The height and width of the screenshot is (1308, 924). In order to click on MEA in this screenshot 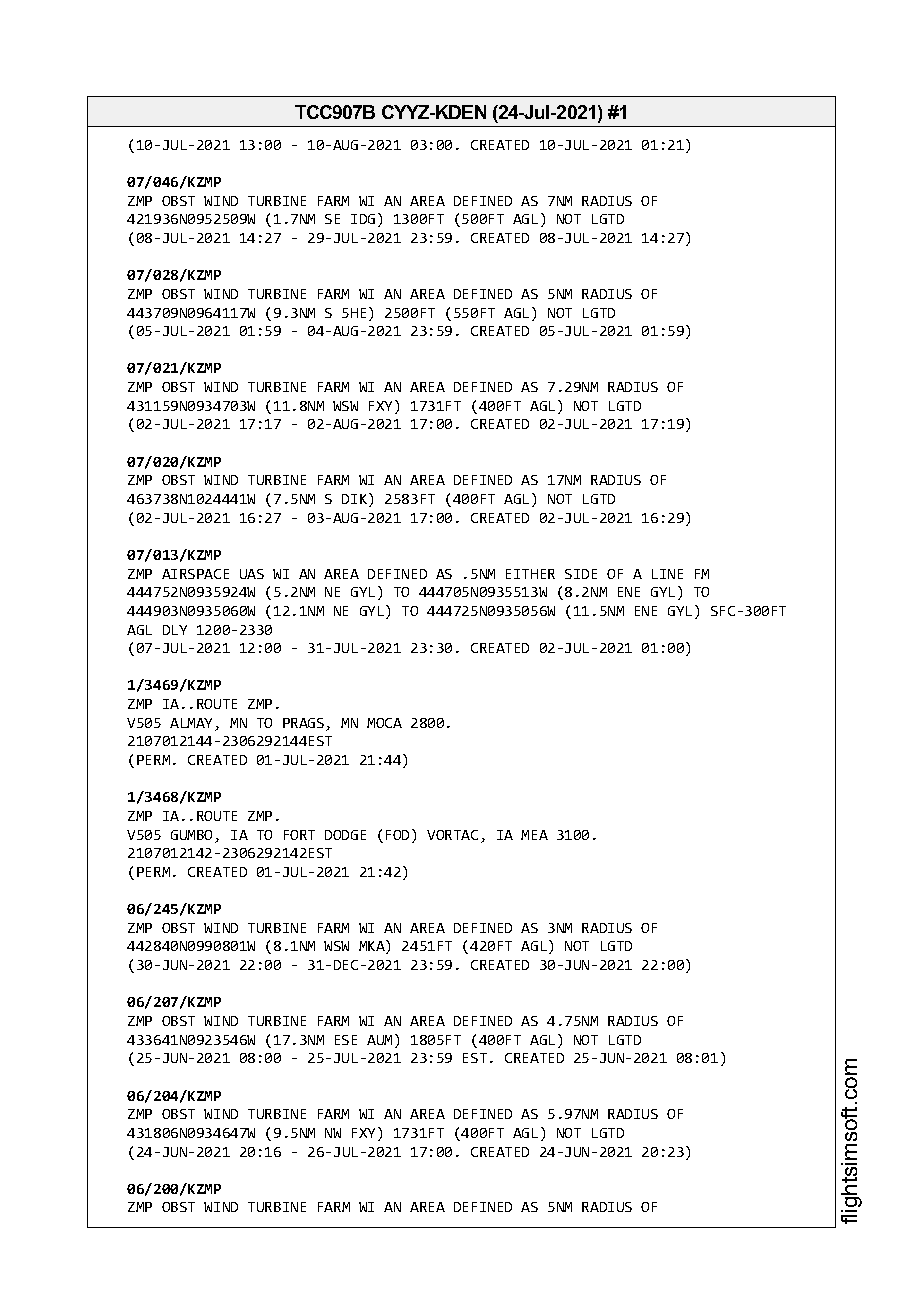, I will do `click(534, 835)`.
